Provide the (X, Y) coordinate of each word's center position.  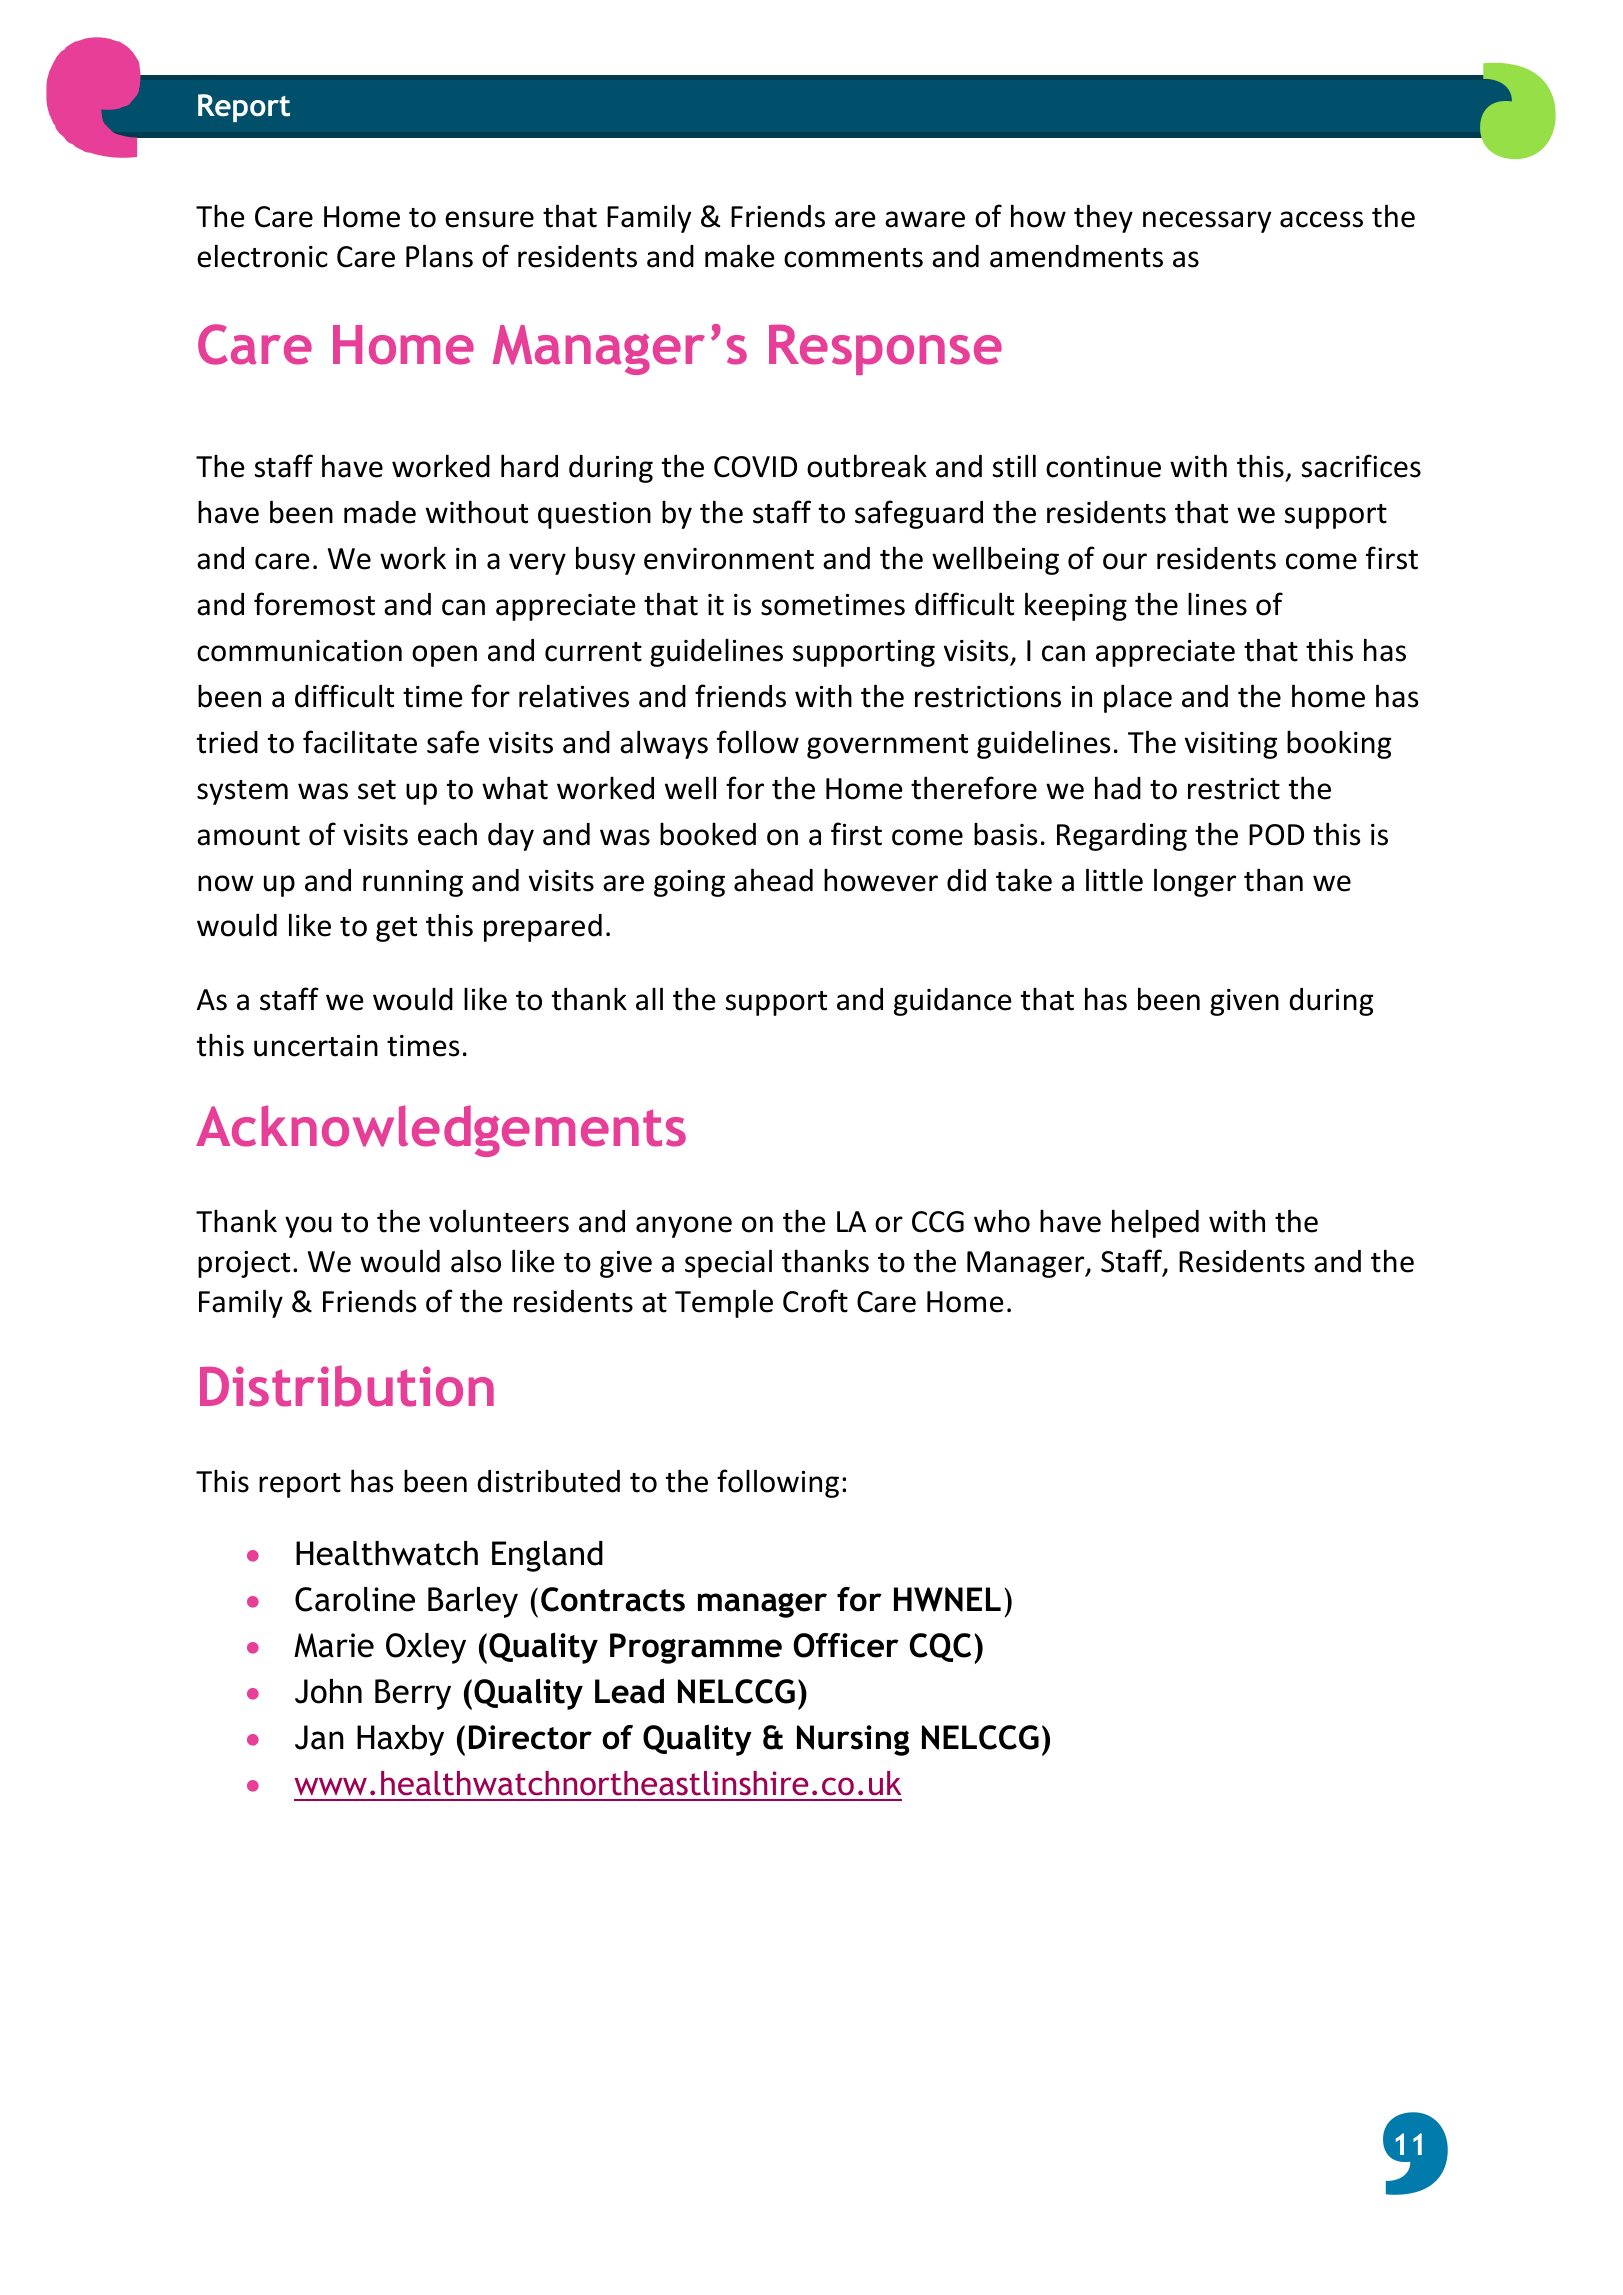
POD (1276, 835)
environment (729, 559)
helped (1155, 1223)
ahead (773, 880)
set (377, 790)
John (328, 1691)
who (1002, 1221)
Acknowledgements (441, 1131)
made (380, 512)
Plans (439, 256)
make (740, 256)
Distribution (347, 1386)
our (1125, 561)
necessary (1207, 222)
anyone (684, 1227)
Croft (815, 1301)
